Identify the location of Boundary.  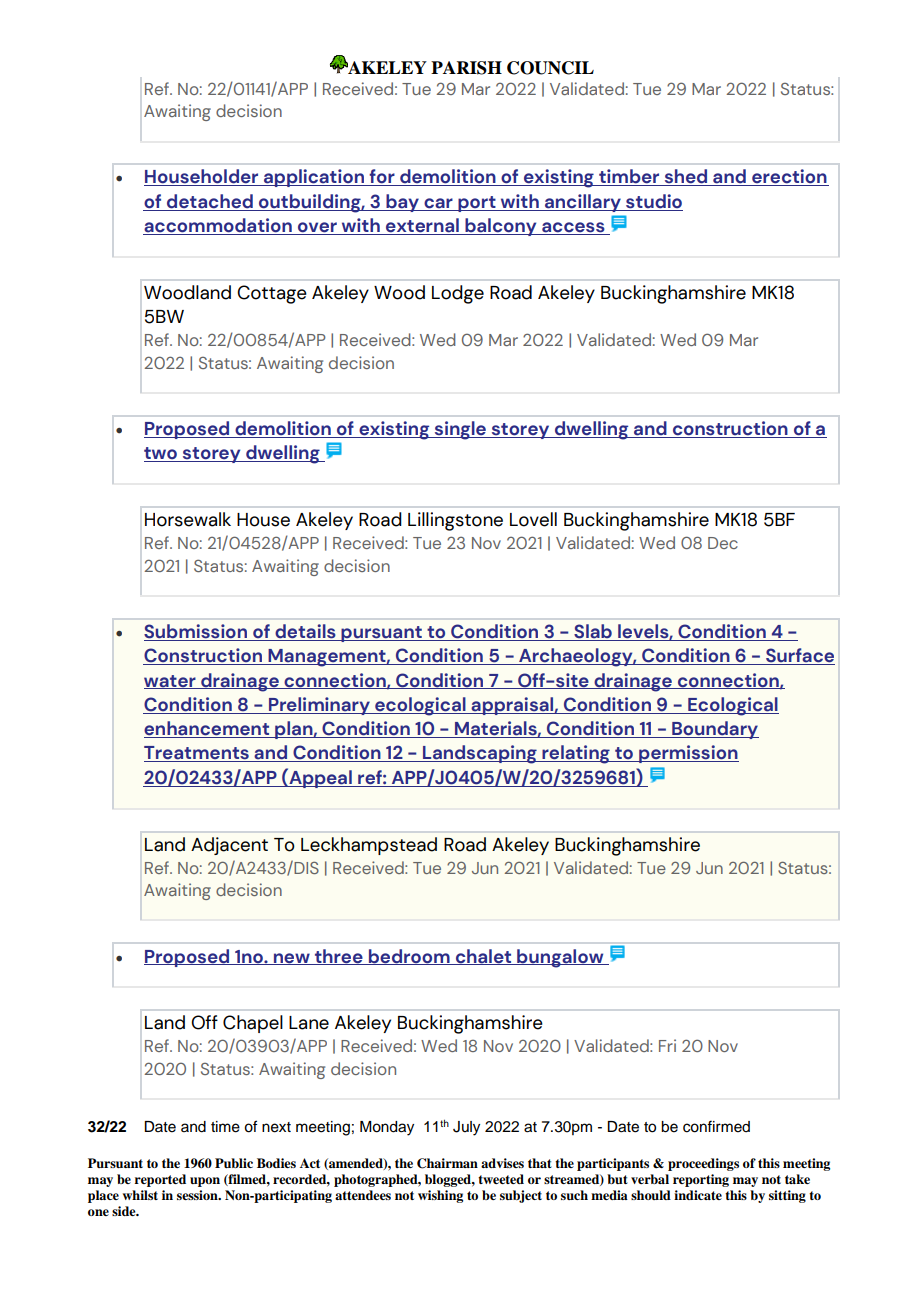
(714, 730).
